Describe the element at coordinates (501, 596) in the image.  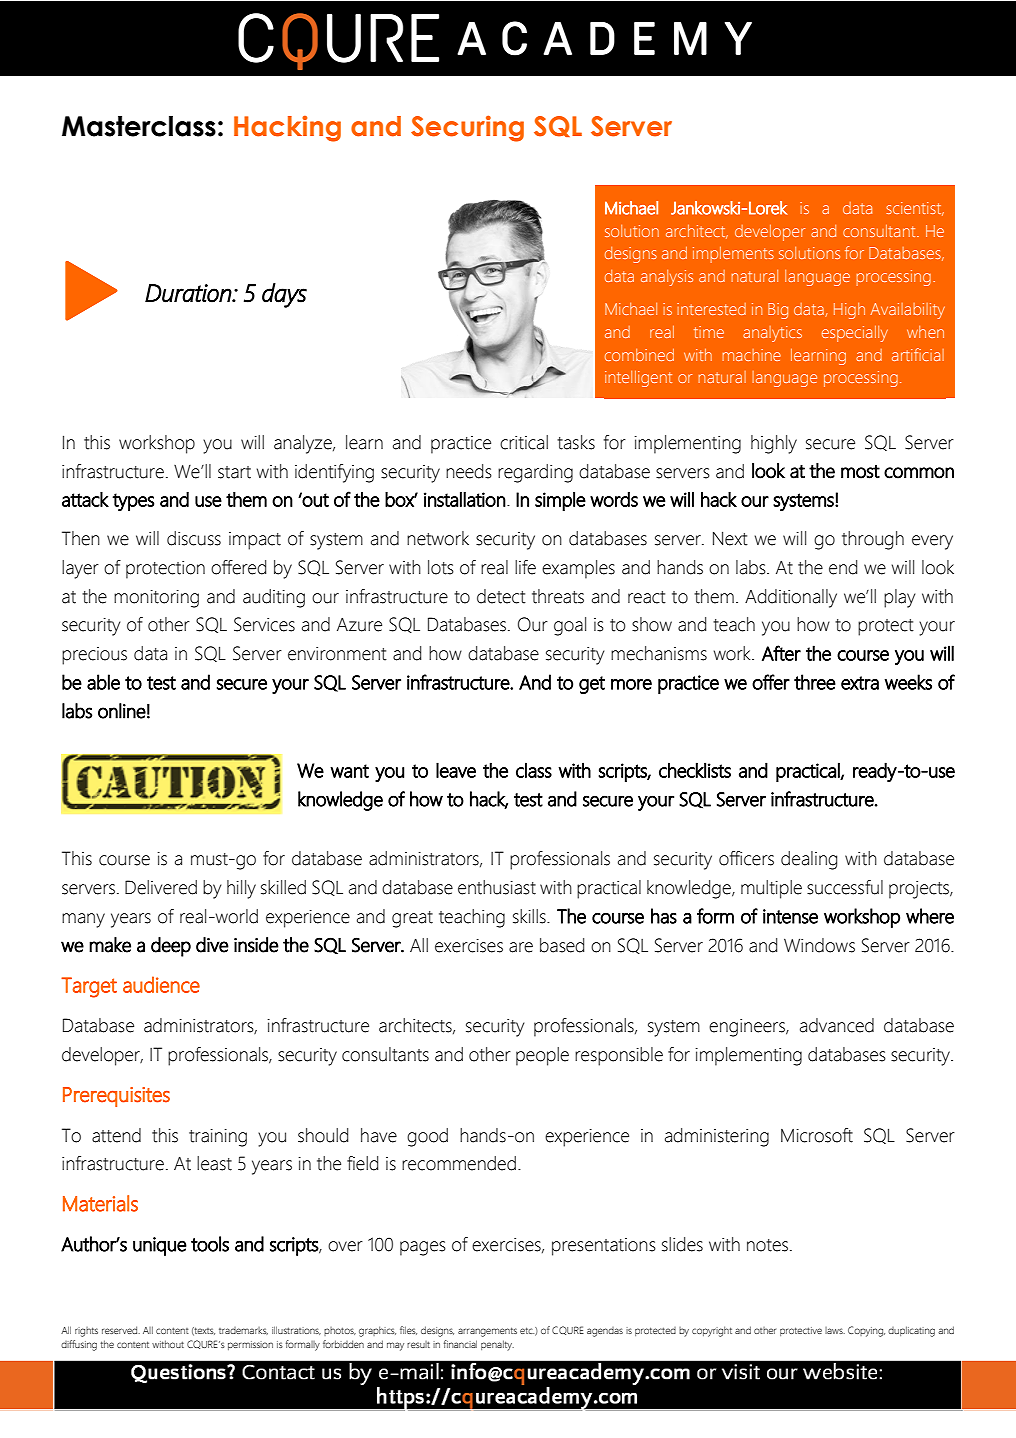
I see `detect` at that location.
